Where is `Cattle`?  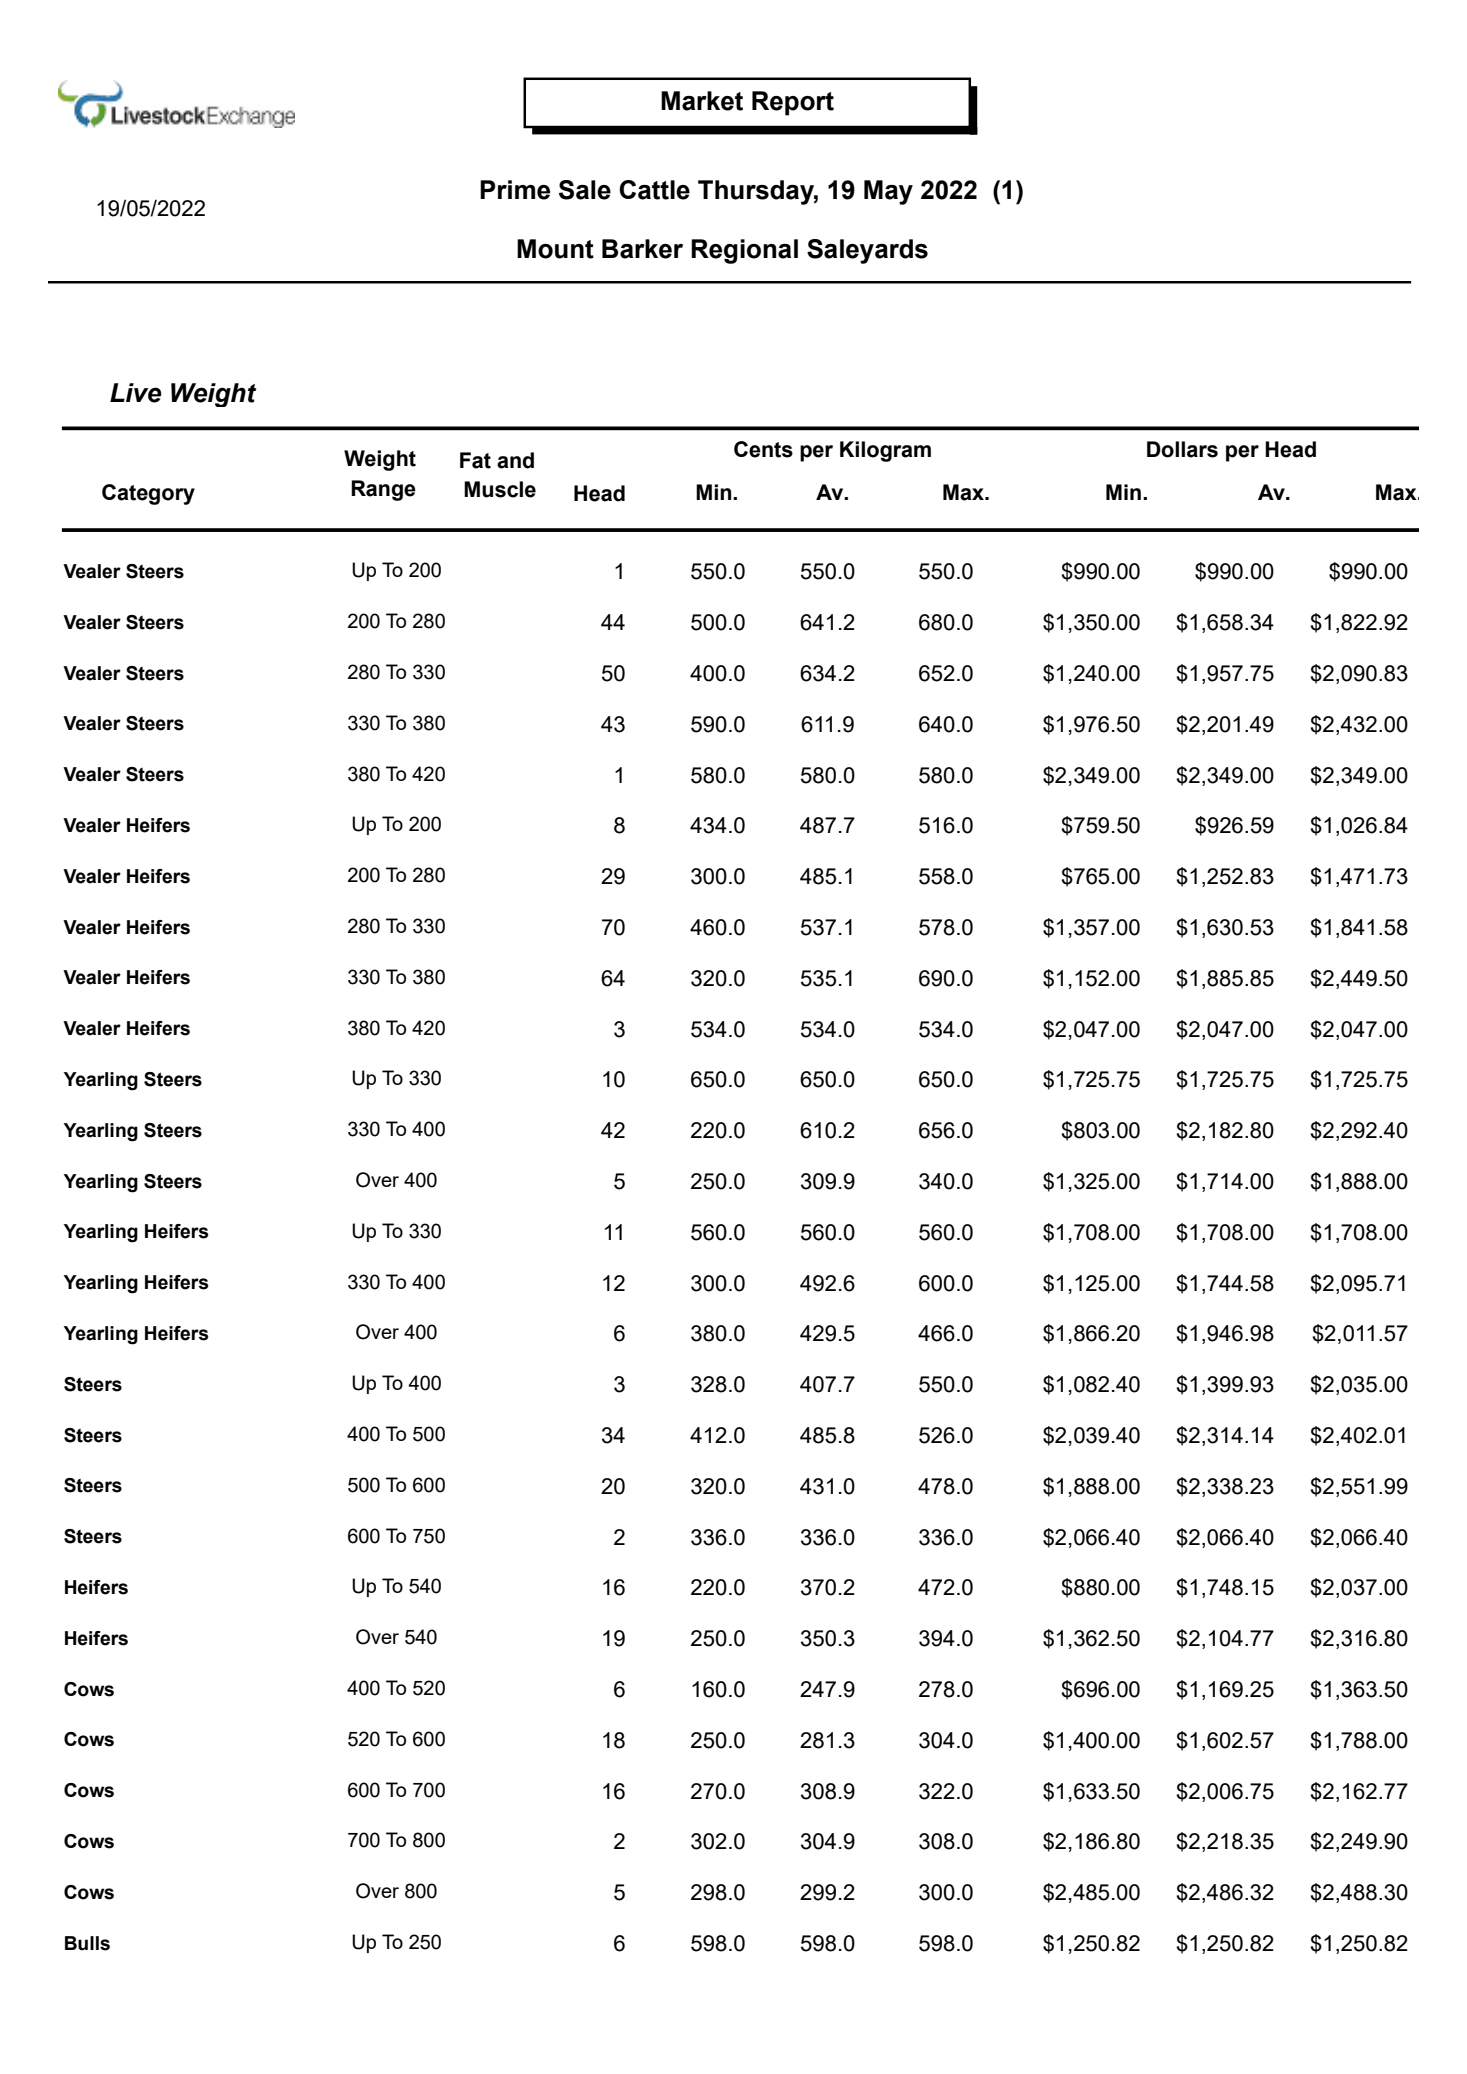
Cattle is located at coordinates (654, 190).
